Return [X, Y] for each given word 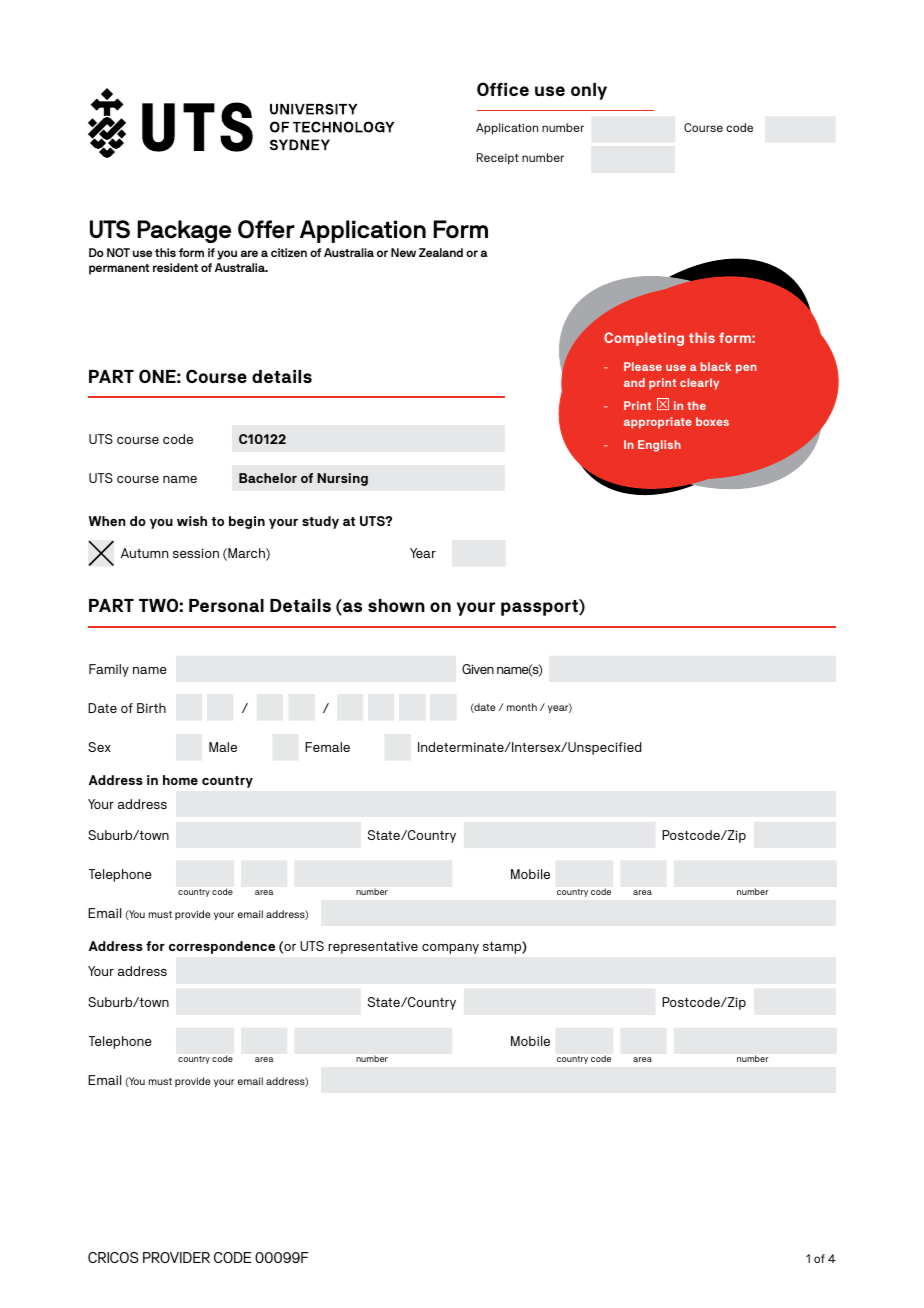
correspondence [222, 947]
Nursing [342, 479]
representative [373, 947]
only [589, 91]
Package [184, 231]
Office [503, 89]
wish [192, 521]
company [450, 949]
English [659, 446]
